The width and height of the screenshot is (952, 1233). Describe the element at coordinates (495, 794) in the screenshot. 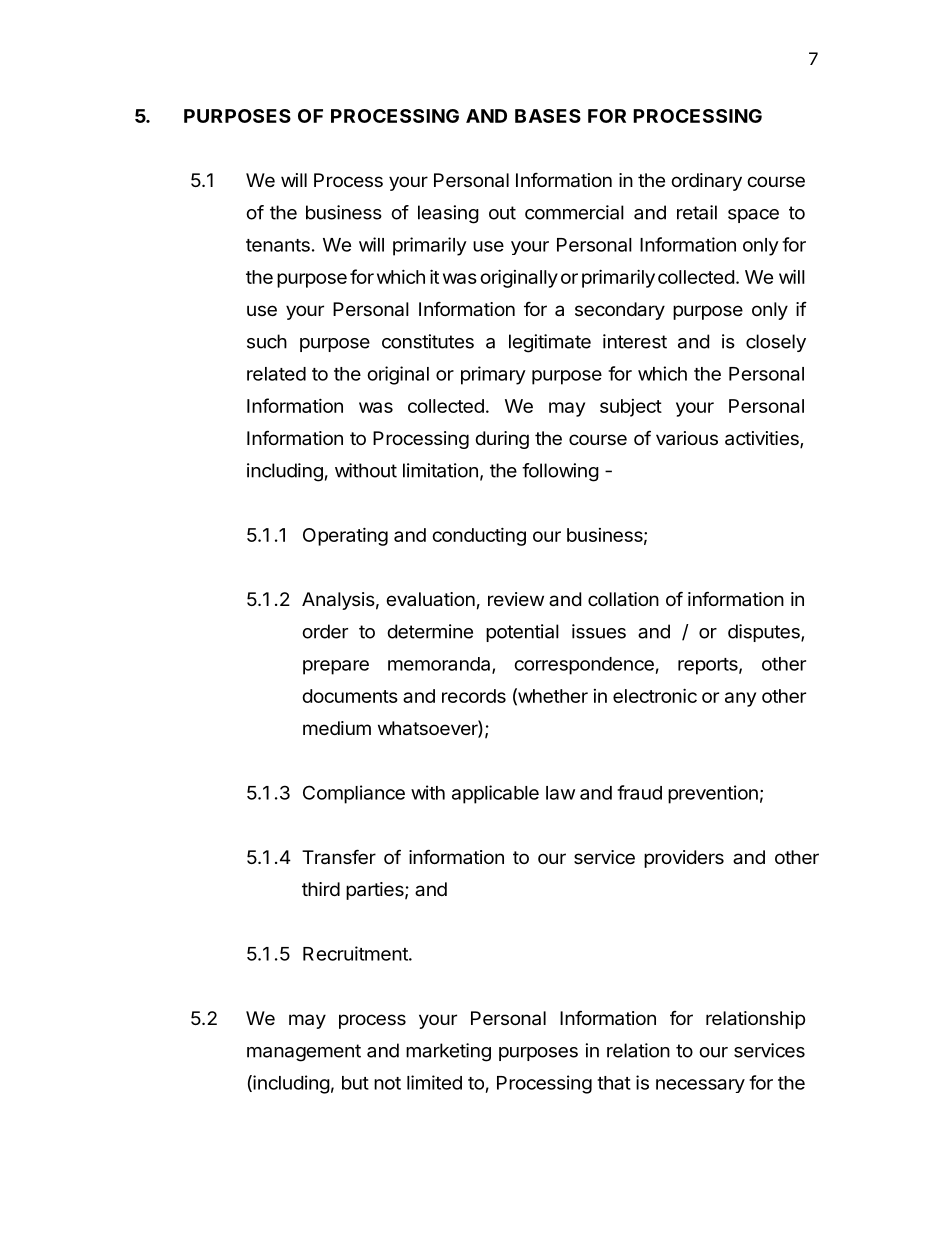

I see `applicable` at that location.
